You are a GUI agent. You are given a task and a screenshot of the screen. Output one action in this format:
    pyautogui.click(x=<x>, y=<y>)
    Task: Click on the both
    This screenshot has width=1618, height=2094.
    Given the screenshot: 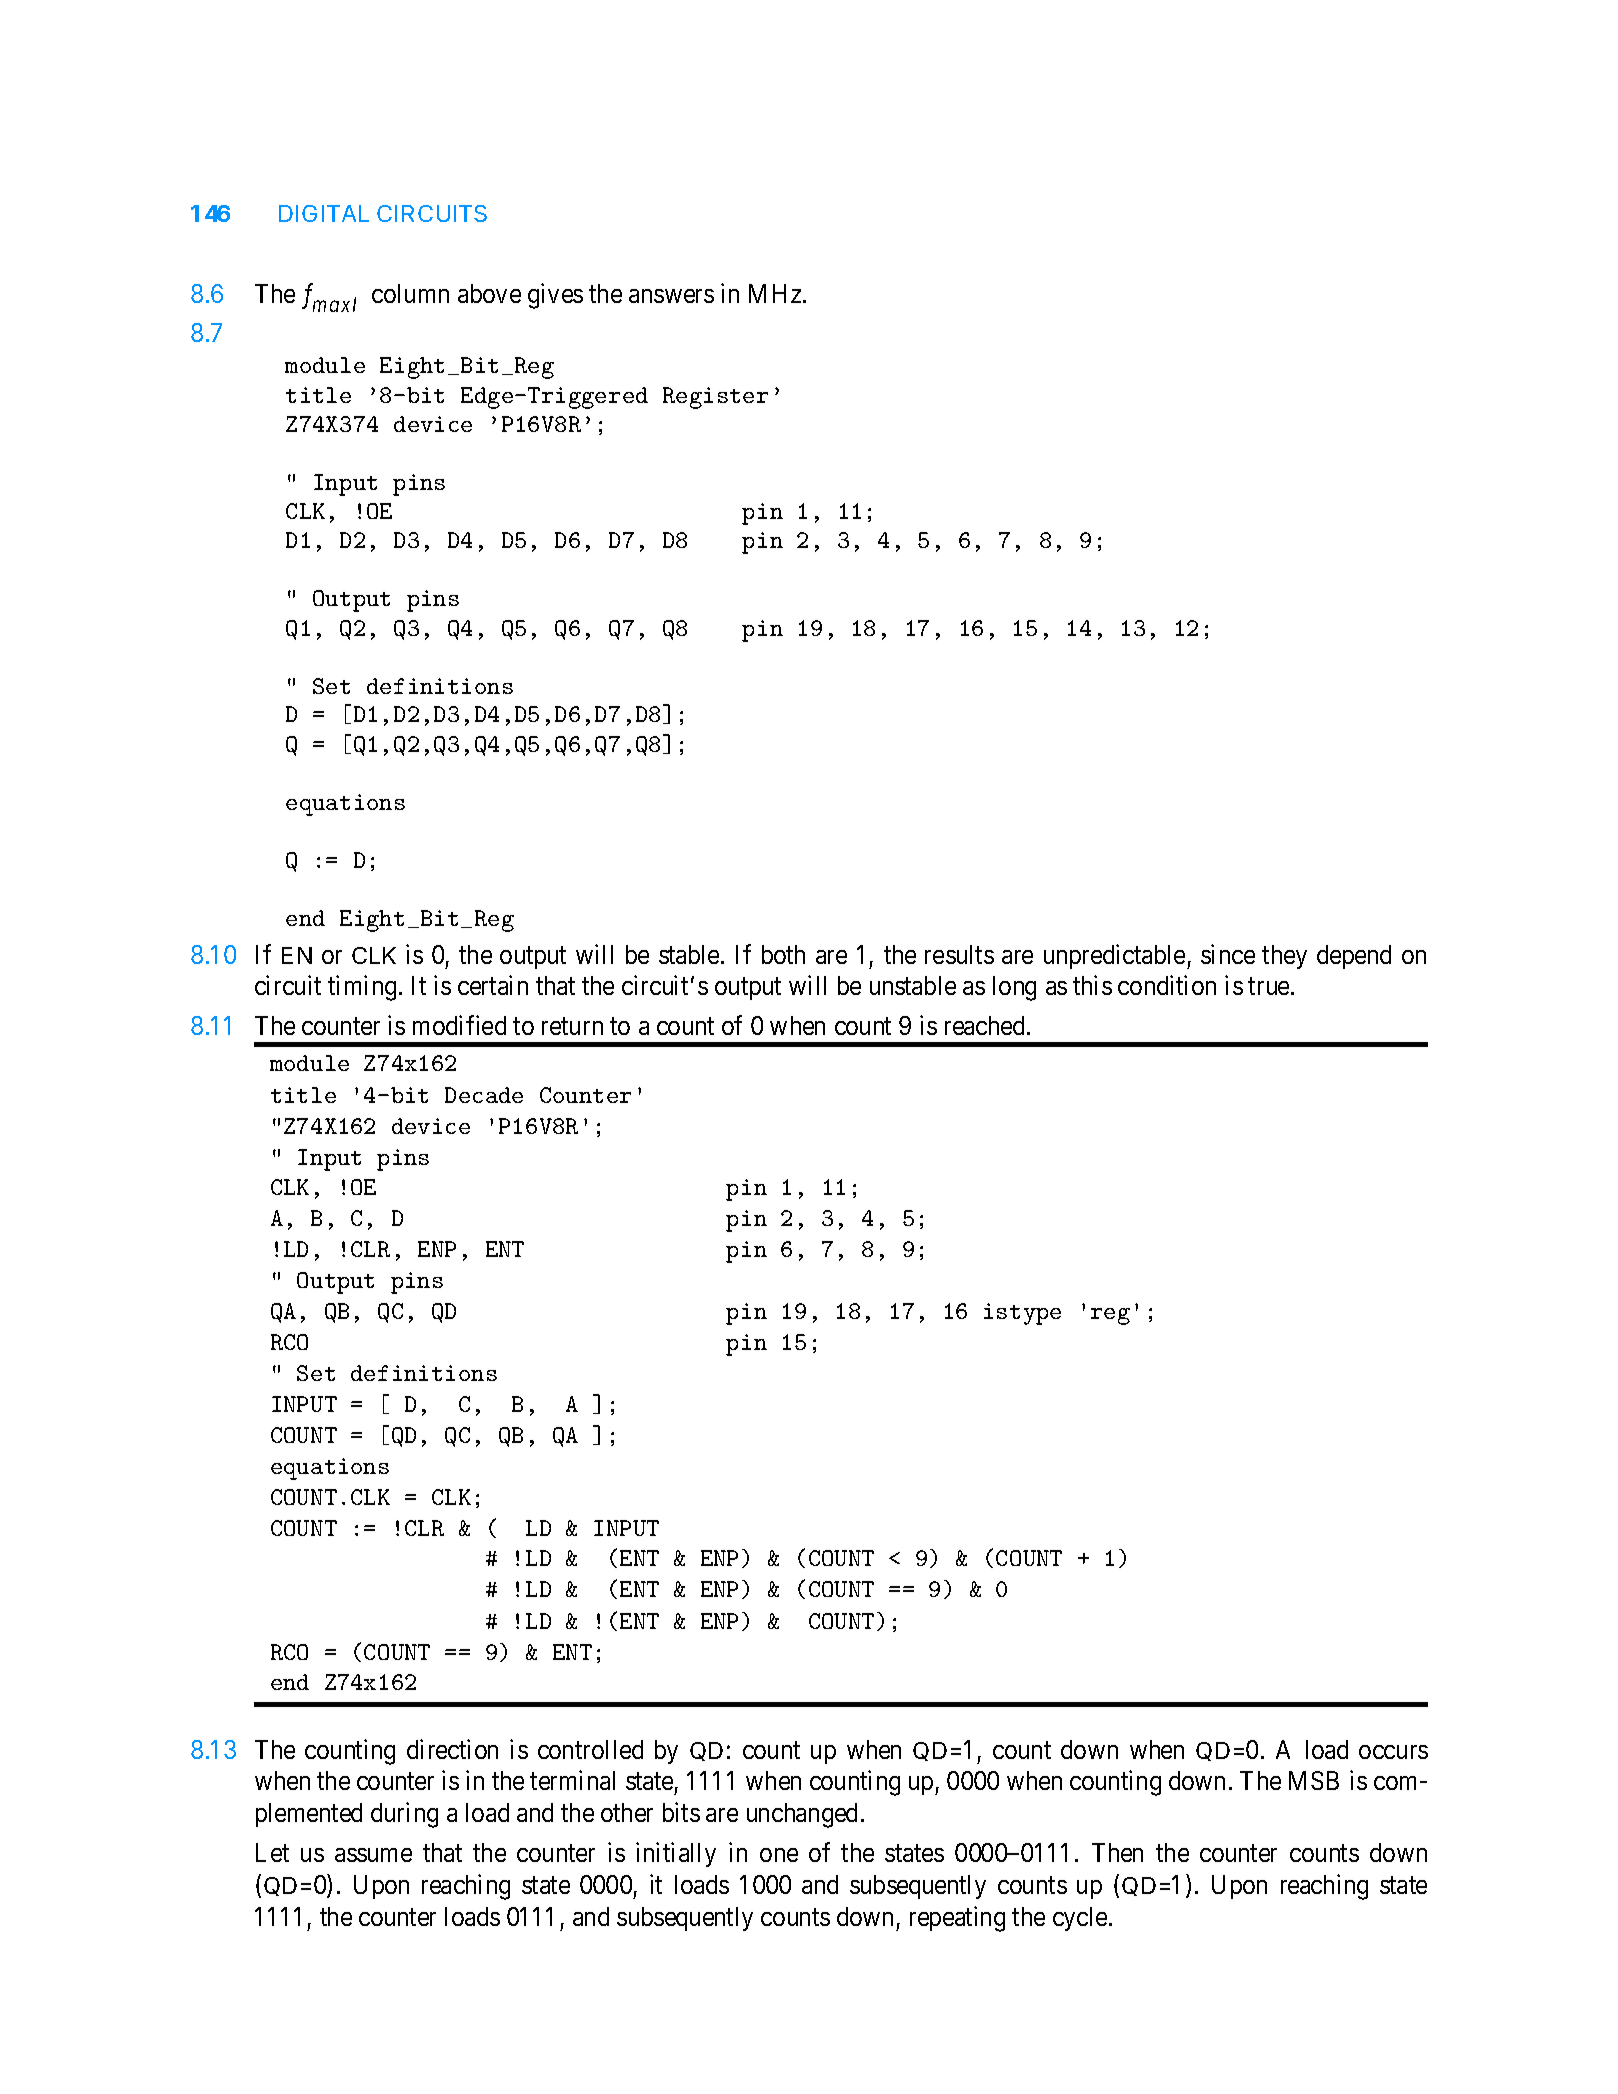 What is the action you would take?
    pyautogui.click(x=783, y=954)
